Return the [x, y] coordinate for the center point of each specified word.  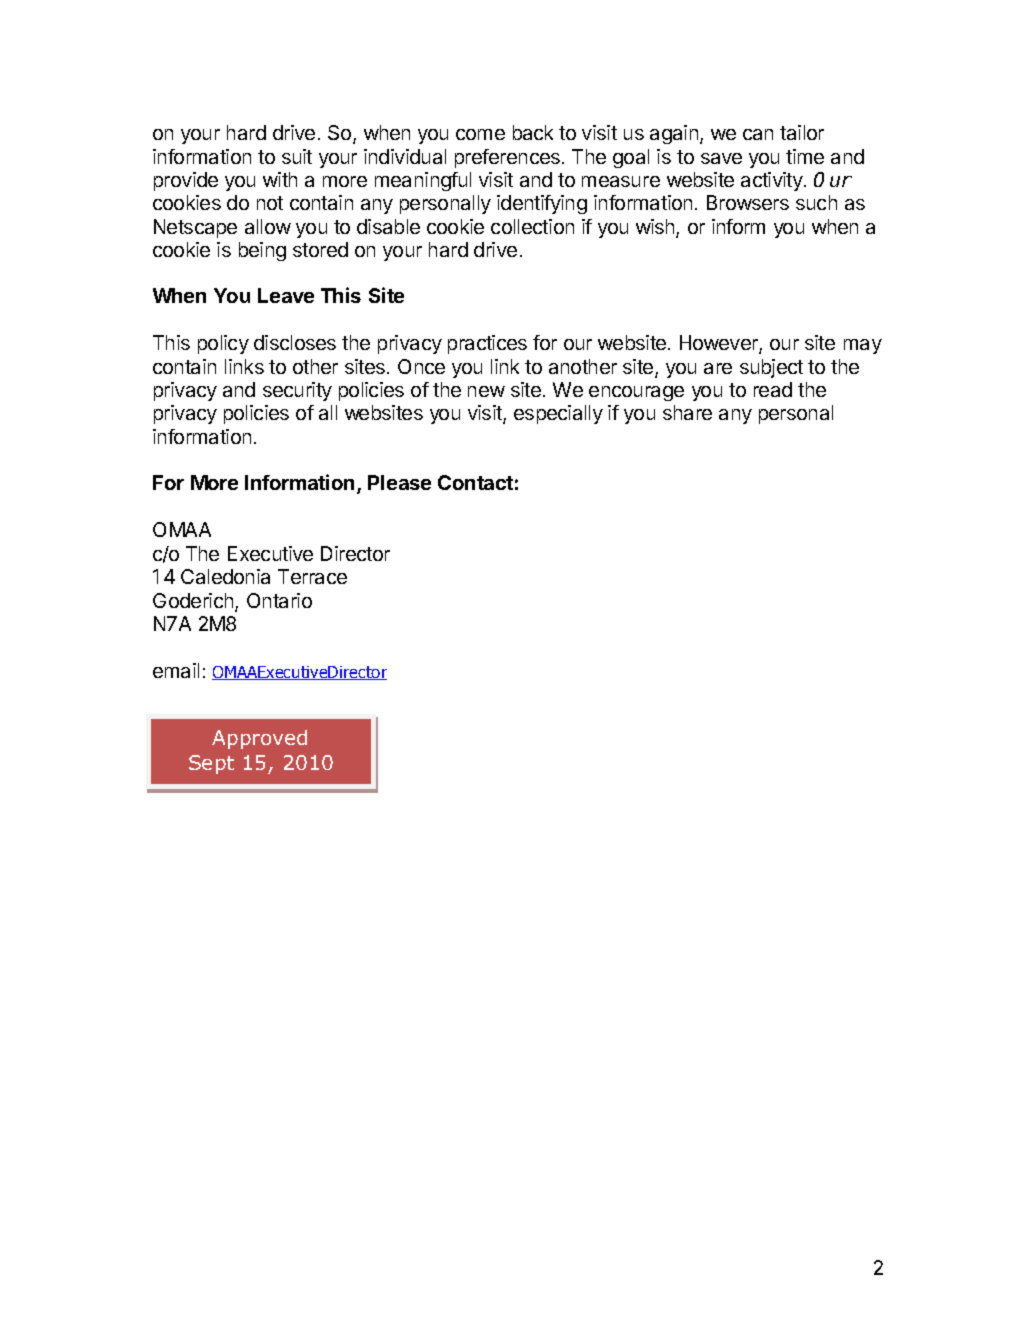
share [687, 412]
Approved [259, 739]
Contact [475, 482]
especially [558, 414]
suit [297, 156]
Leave [286, 295]
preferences [509, 158]
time [805, 156]
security [297, 391]
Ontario [279, 600]
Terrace [312, 576]
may [863, 346]
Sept [211, 764]
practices [487, 344]
